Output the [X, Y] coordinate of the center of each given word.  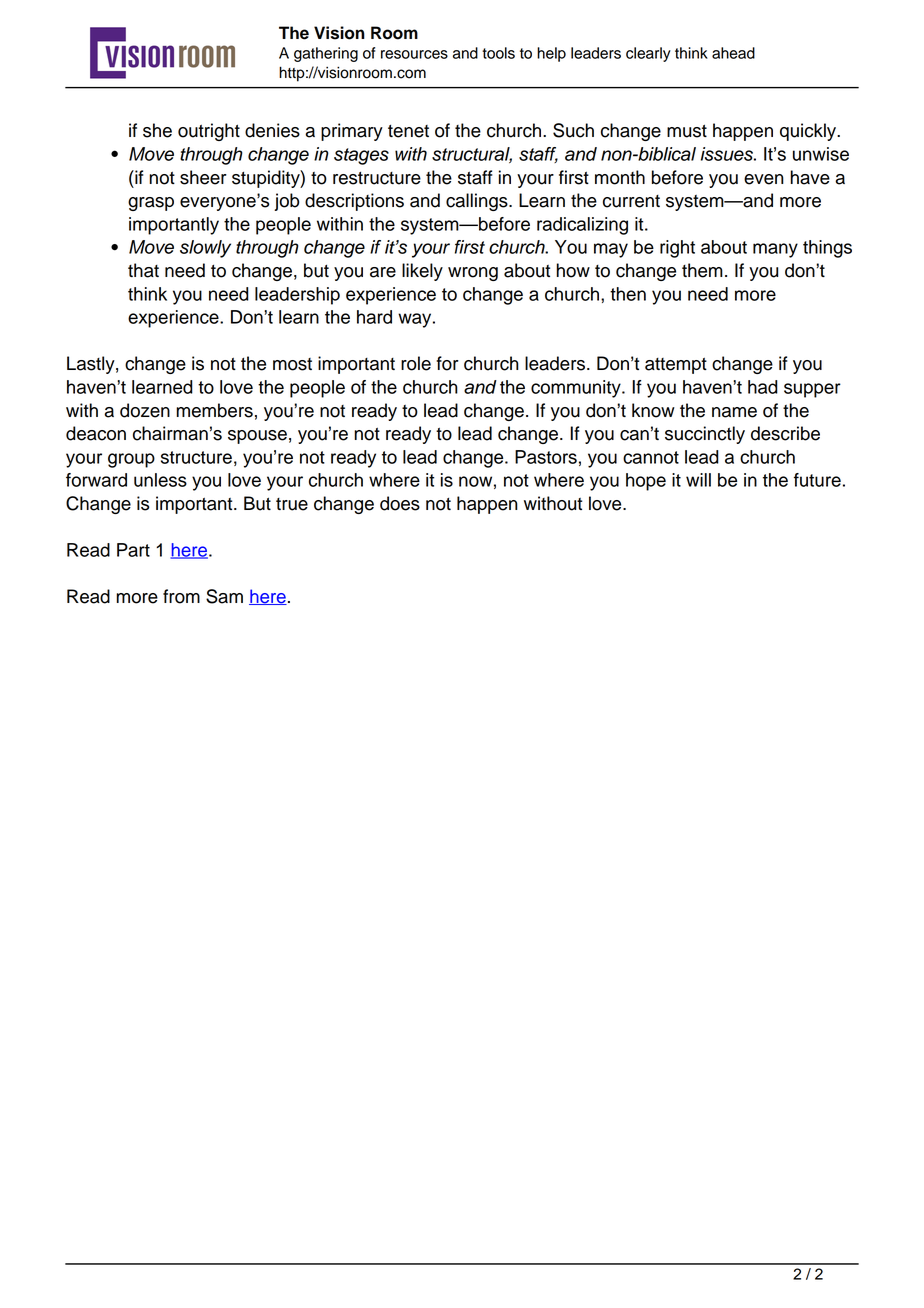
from [181, 596]
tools [498, 53]
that [143, 270]
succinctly [705, 435]
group [131, 460]
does [400, 503]
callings [478, 202]
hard [374, 317]
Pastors [546, 457]
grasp [151, 204]
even [764, 179]
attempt [676, 366]
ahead [733, 53]
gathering [326, 54]
